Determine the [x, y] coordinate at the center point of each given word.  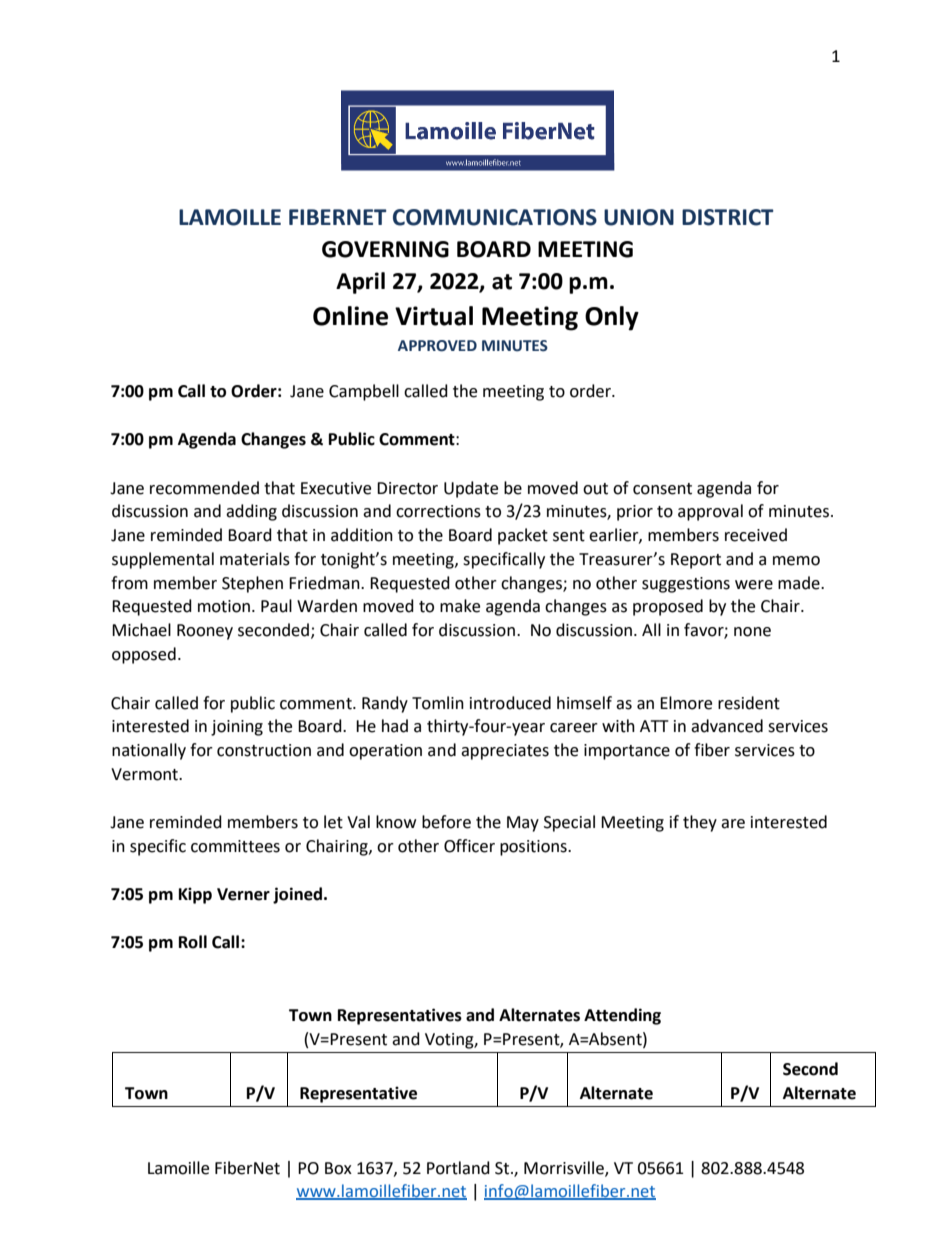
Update [471, 489]
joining [237, 728]
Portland [458, 1168]
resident [749, 703]
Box [338, 1168]
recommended [204, 488]
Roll [193, 942]
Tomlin [438, 703]
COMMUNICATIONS [495, 217]
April [360, 283]
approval [710, 512]
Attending [622, 1016]
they [700, 823]
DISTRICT [728, 217]
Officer [469, 846]
